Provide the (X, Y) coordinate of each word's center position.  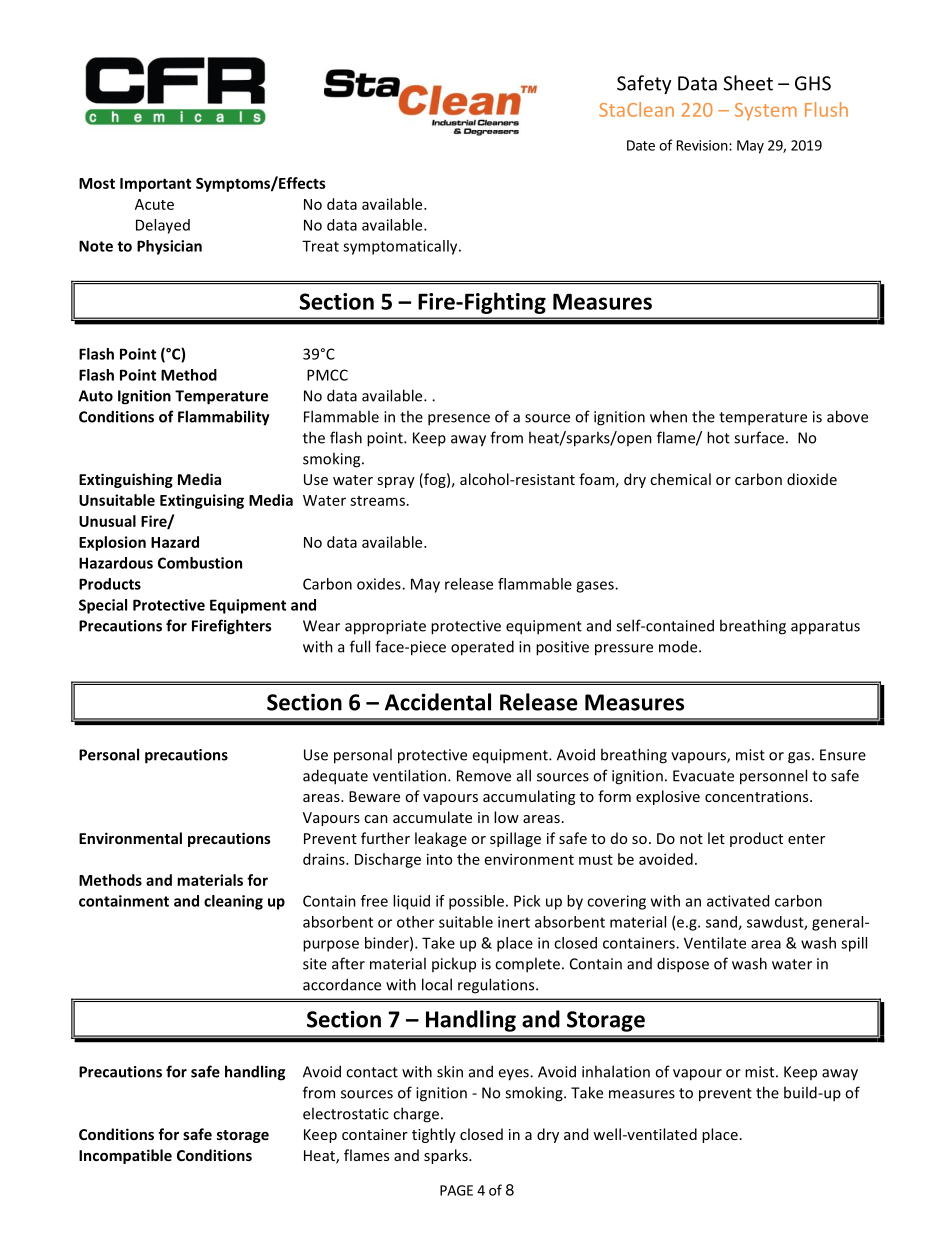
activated (738, 901)
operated (482, 648)
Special (103, 606)
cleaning (233, 902)
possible (476, 902)
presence (459, 420)
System (766, 112)
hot (718, 437)
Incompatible (125, 1156)
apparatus (825, 628)
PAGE (456, 1190)
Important (155, 185)
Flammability (224, 418)
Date (641, 145)
